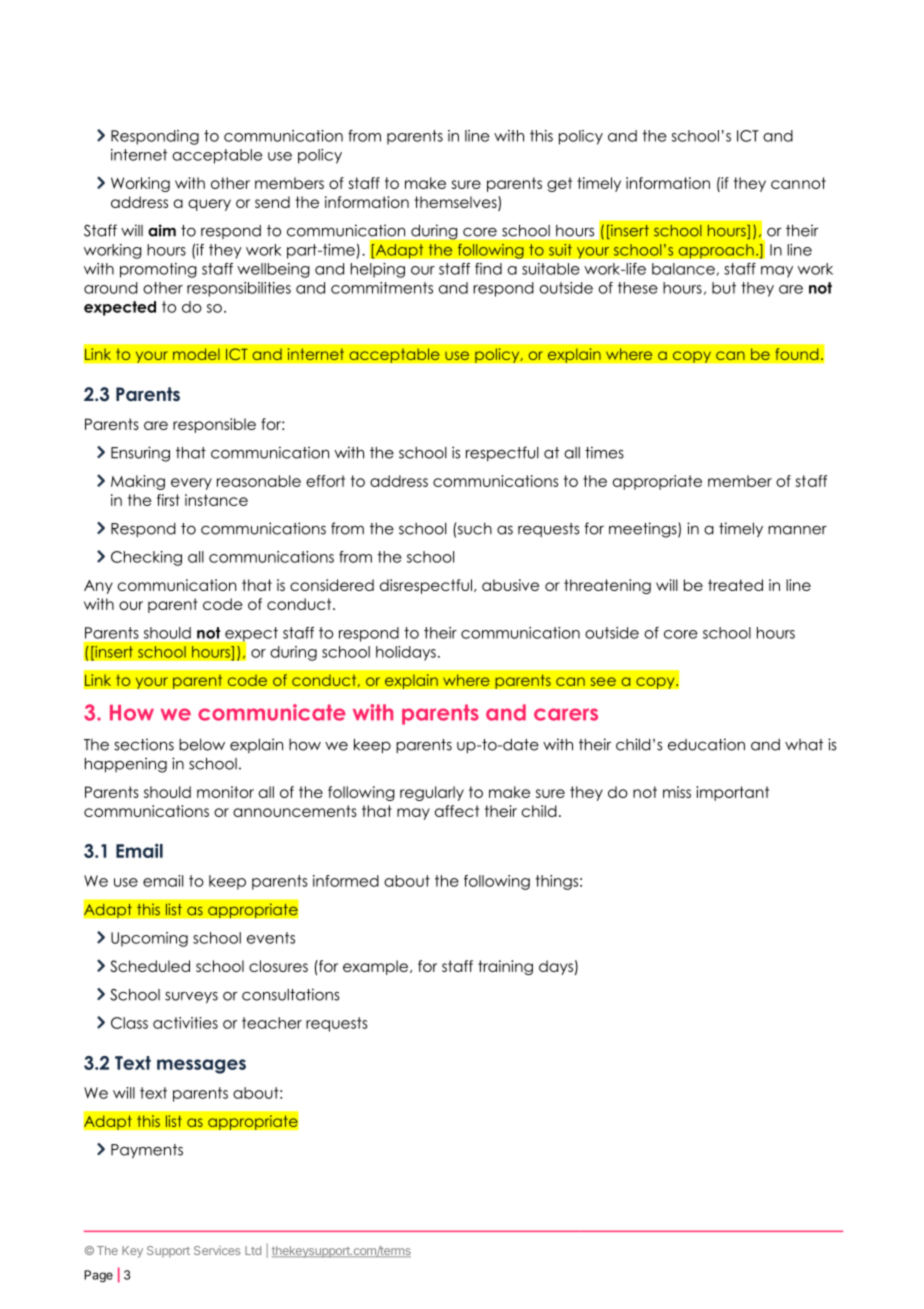 Image resolution: width=924 pixels, height=1309 pixels. Describe the element at coordinates (732, 793) in the screenshot. I see `important` at that location.
